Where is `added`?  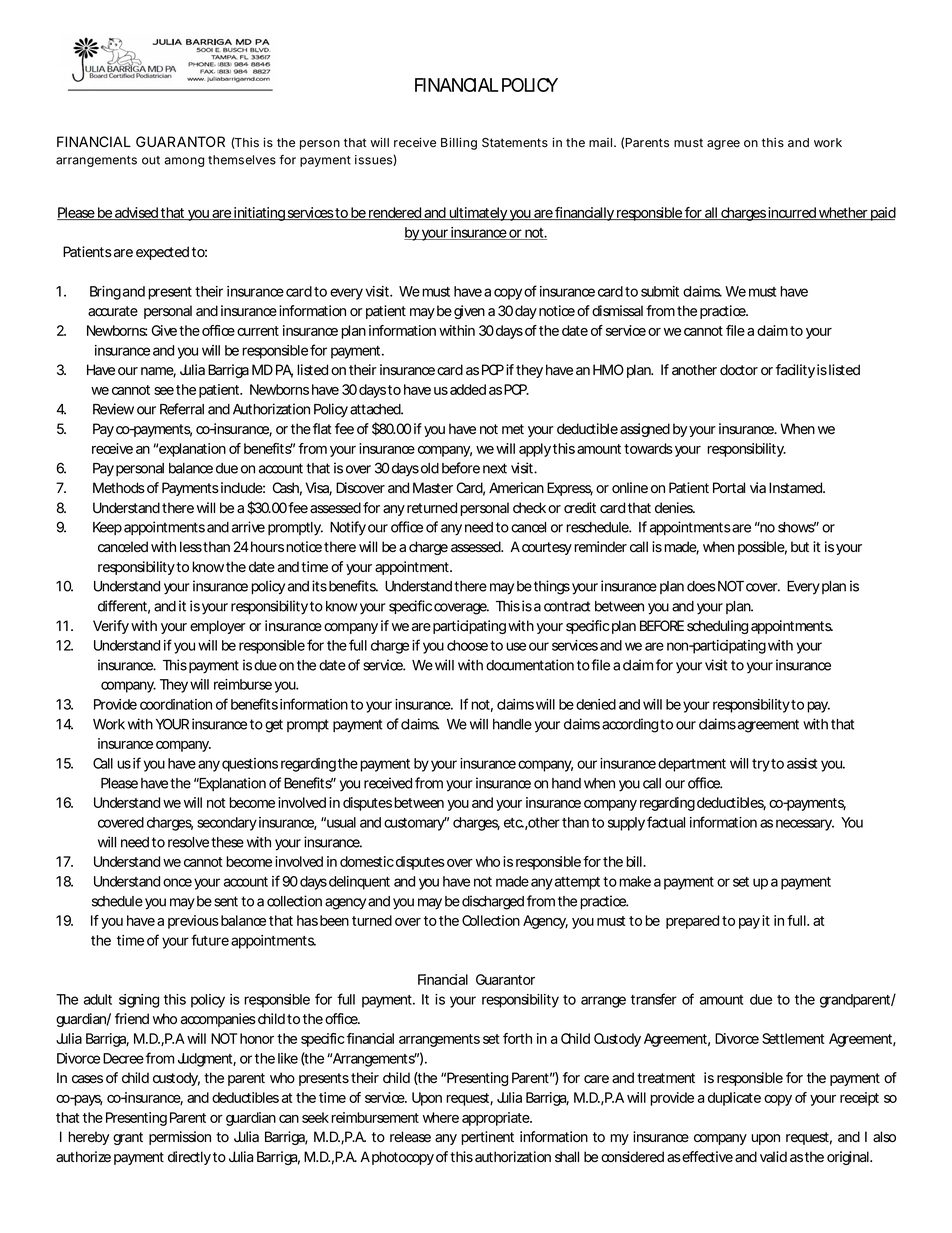 added is located at coordinates (468, 389).
